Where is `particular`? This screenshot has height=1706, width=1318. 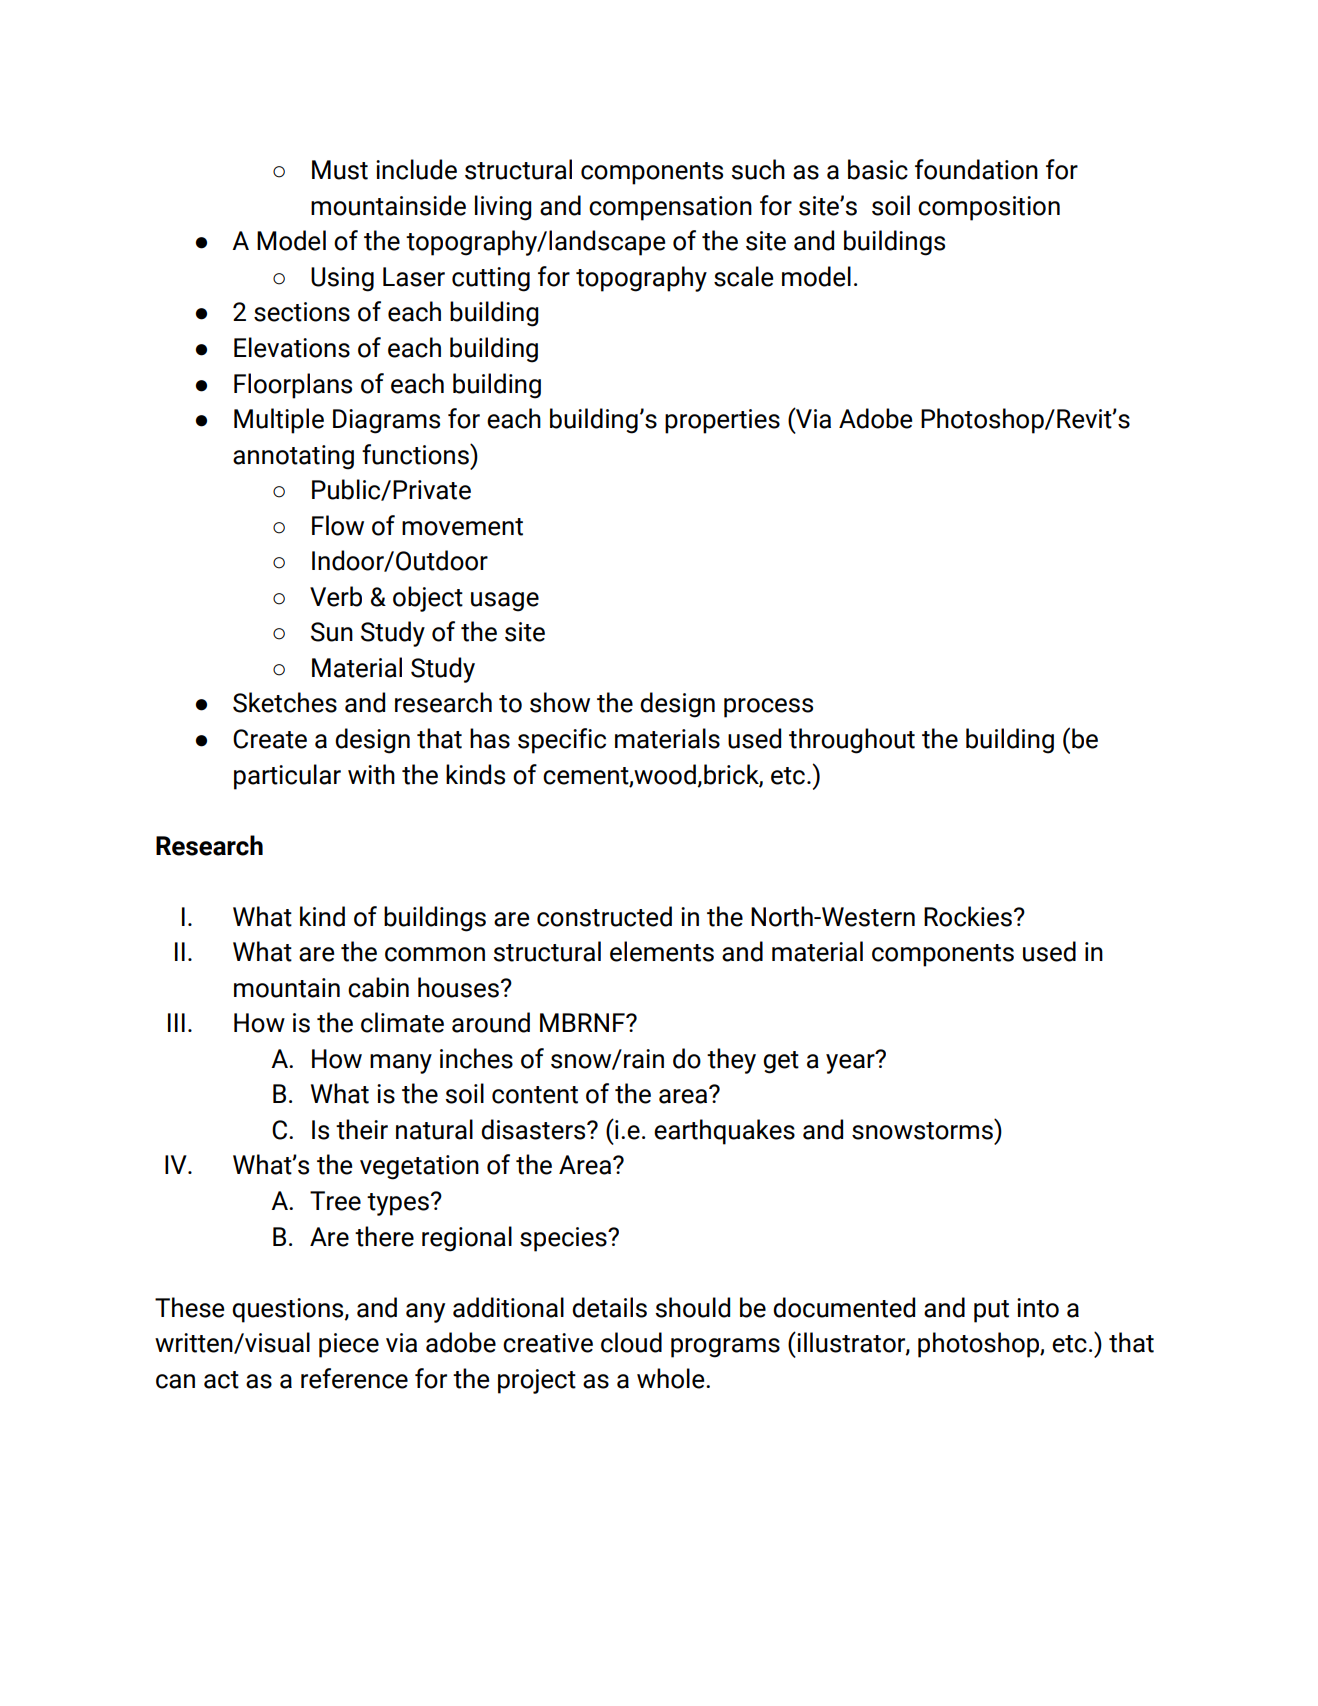
particular is located at coordinates (287, 777).
